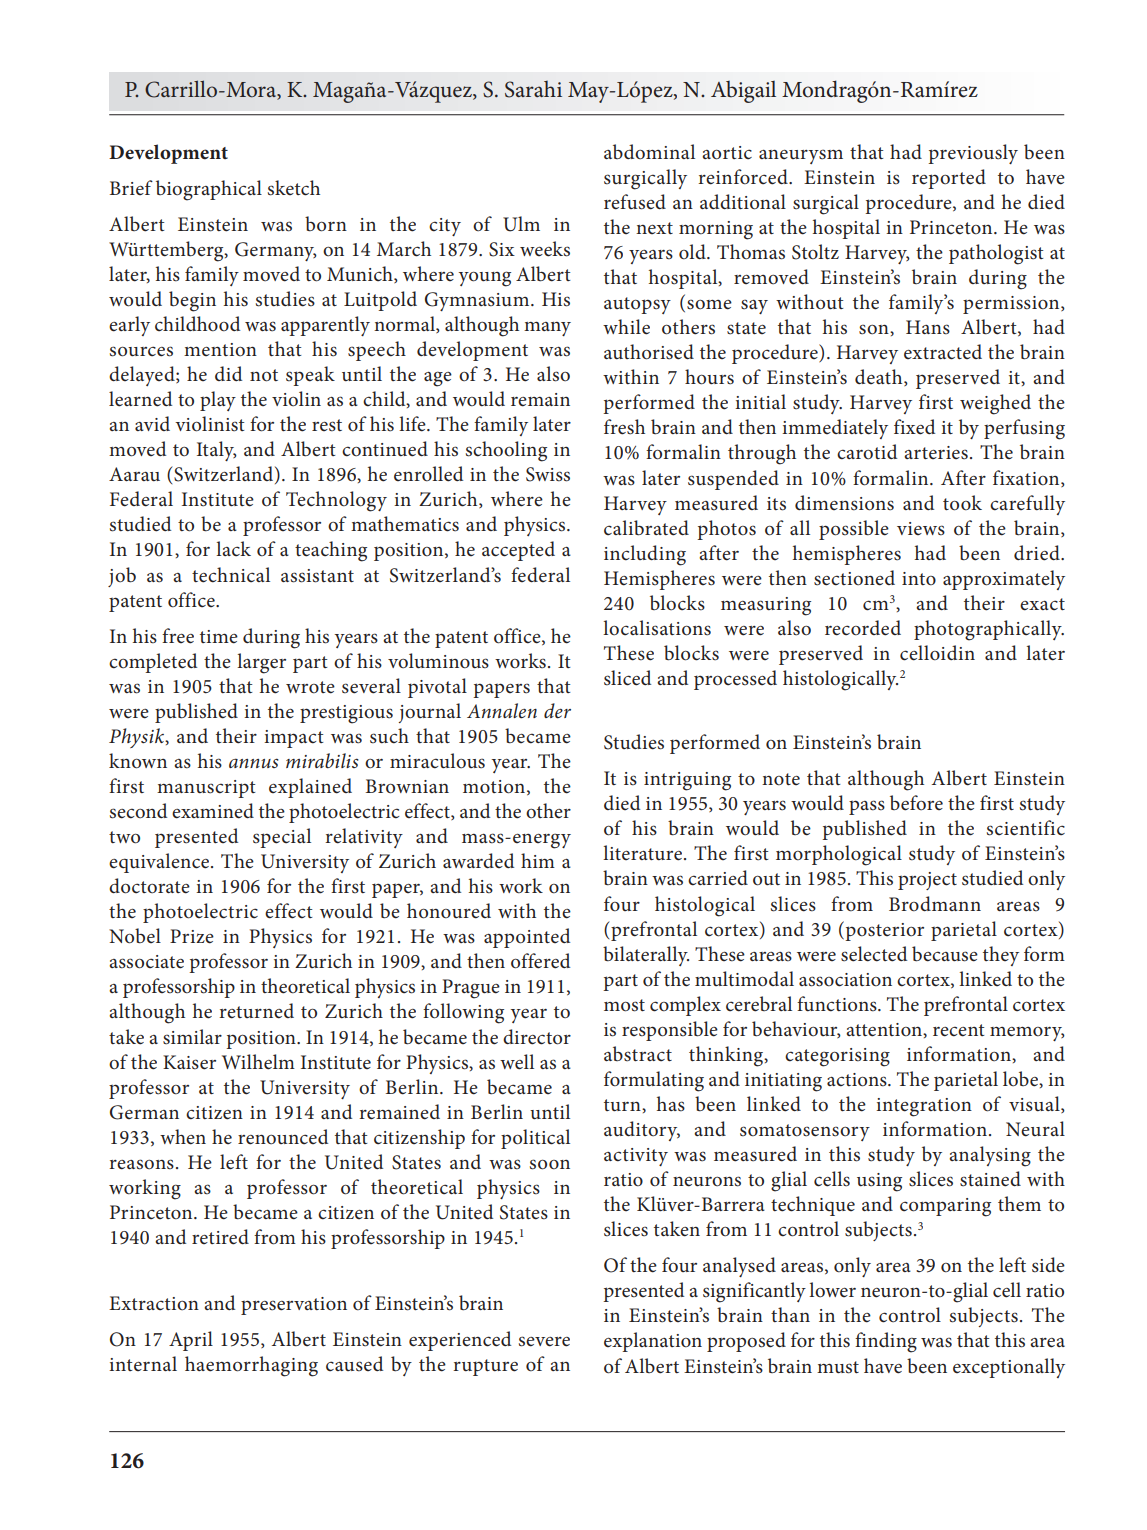  What do you see at coordinates (209, 190) in the screenshot?
I see `biographical` at bounding box center [209, 190].
